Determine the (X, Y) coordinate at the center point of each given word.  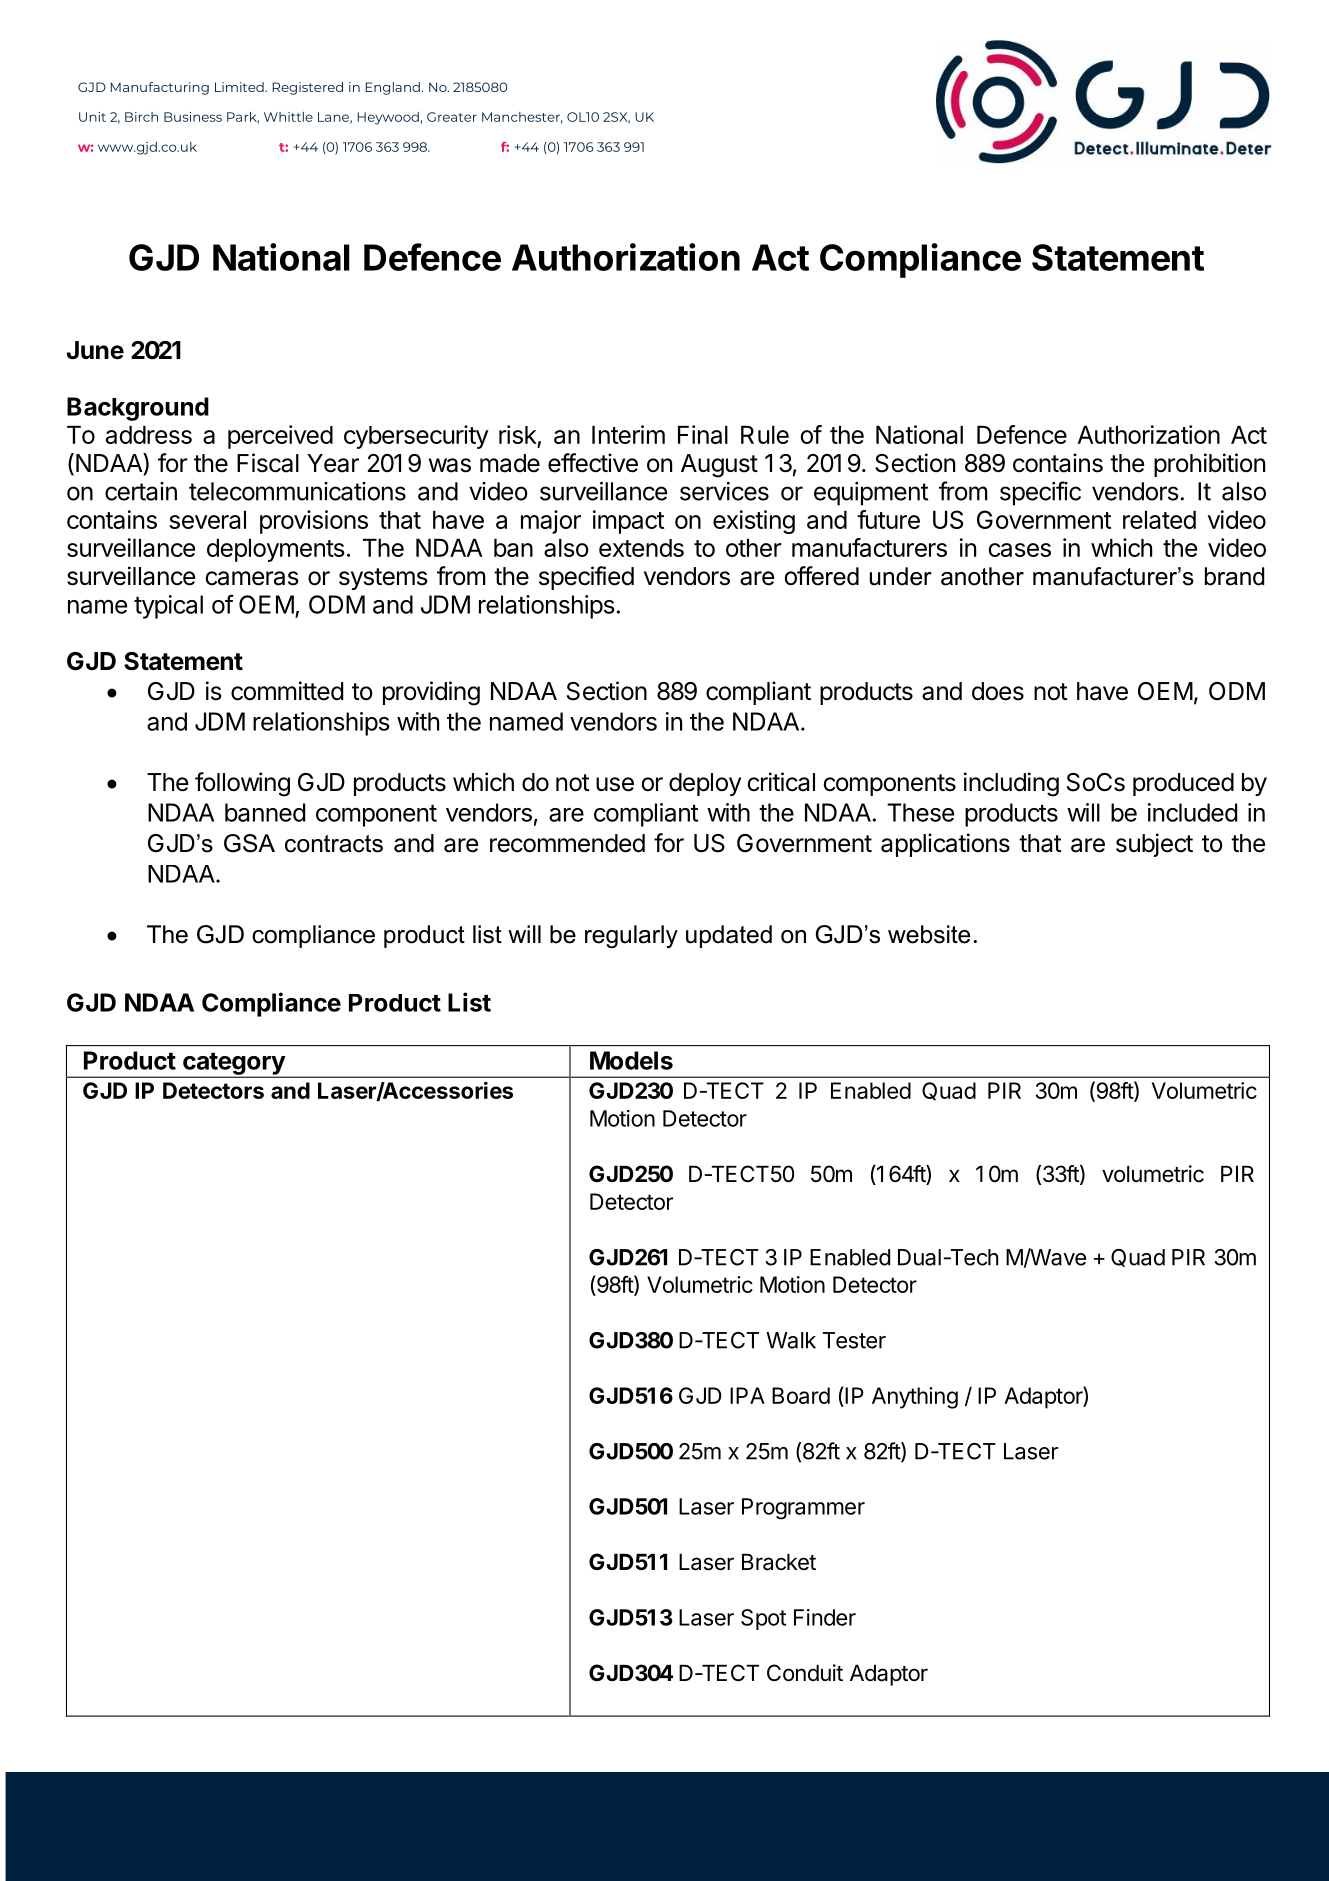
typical (168, 607)
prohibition (1209, 465)
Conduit (805, 1673)
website (929, 934)
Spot (763, 1619)
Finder (825, 1617)
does (998, 691)
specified (586, 578)
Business (193, 117)
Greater (452, 117)
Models (631, 1060)
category (234, 1065)
